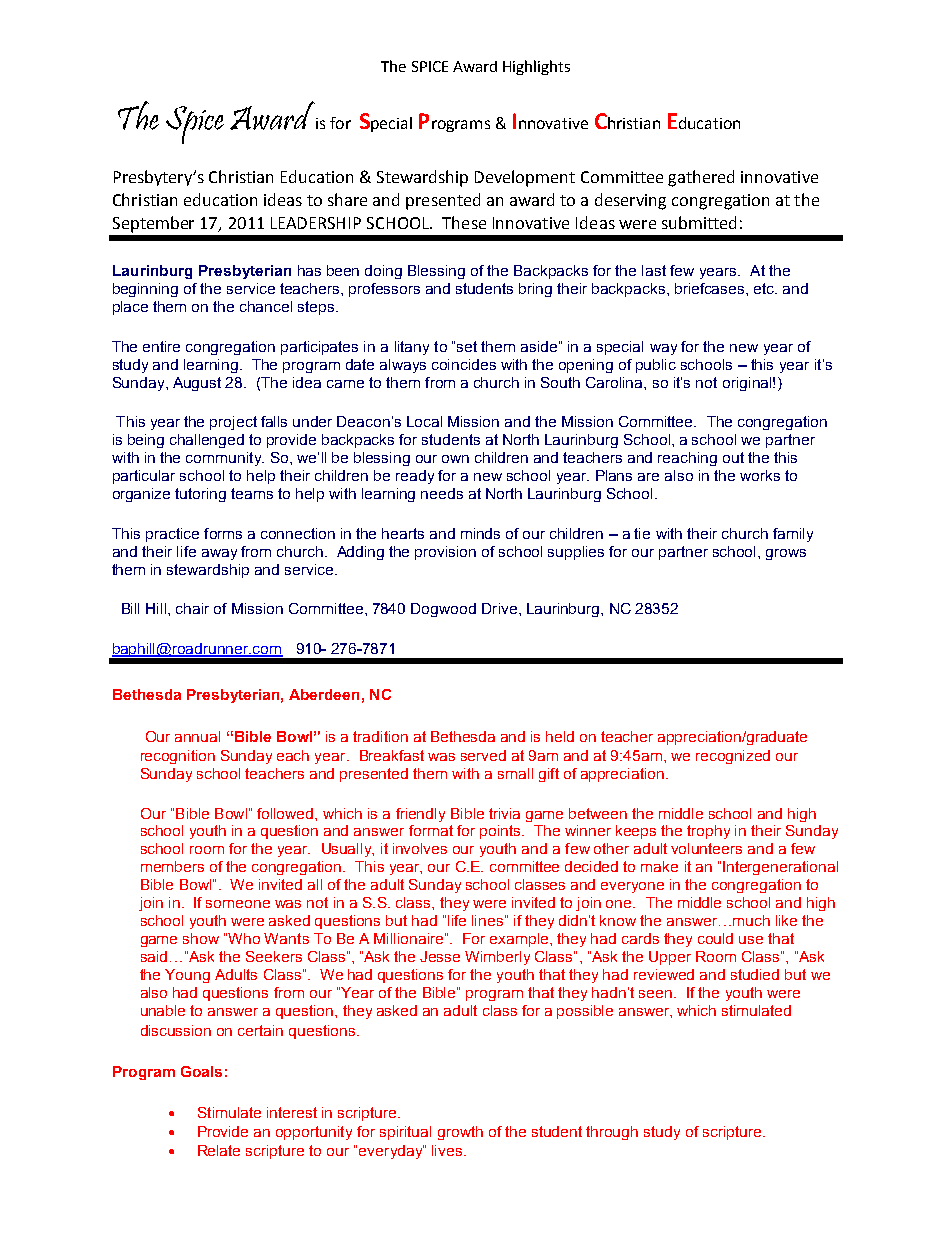 The height and width of the page is (1233, 952). What do you see at coordinates (316, 223) in the page?
I see `LEADERSHIP` at bounding box center [316, 223].
